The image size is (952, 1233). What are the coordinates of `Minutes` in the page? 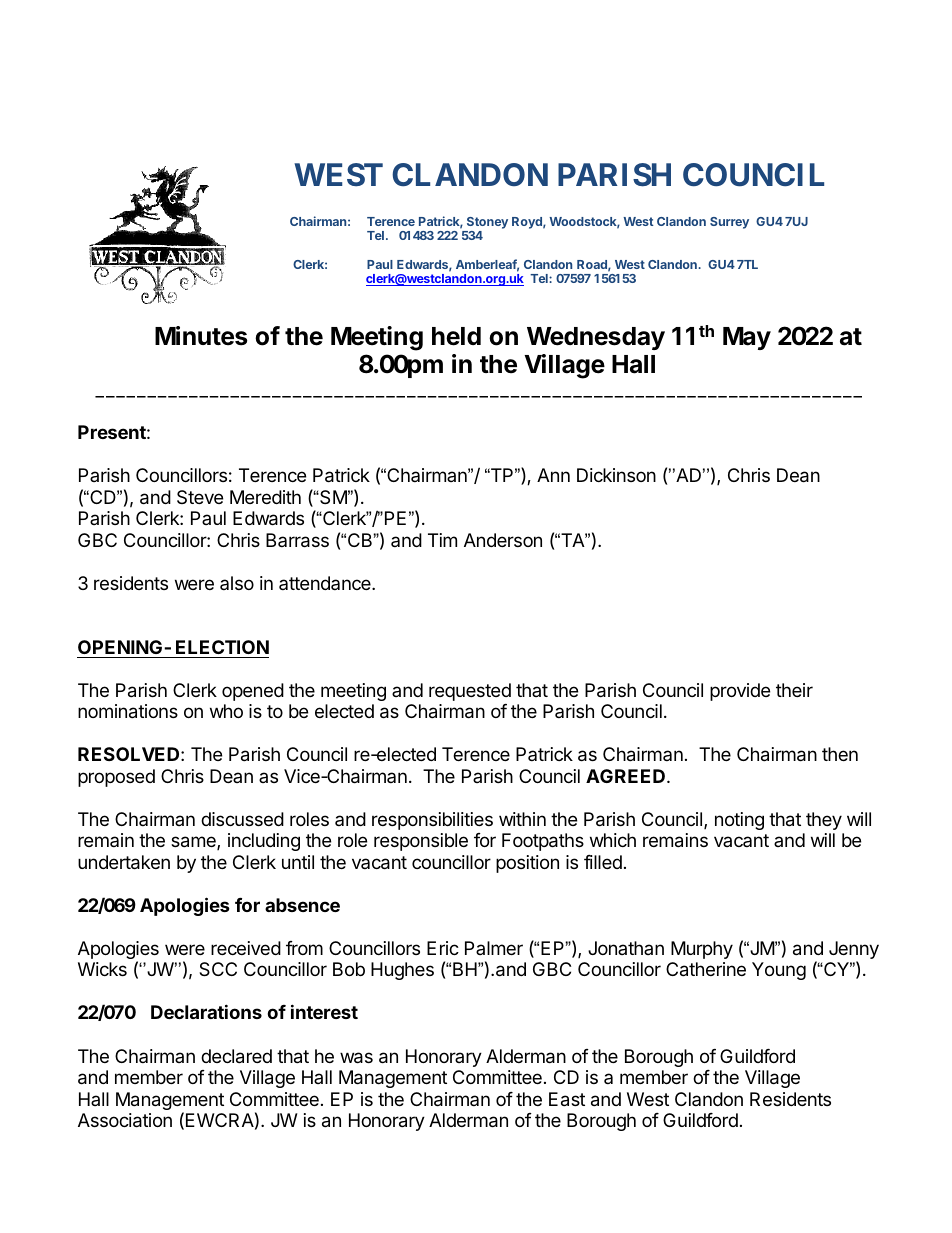 It's located at (201, 336).
